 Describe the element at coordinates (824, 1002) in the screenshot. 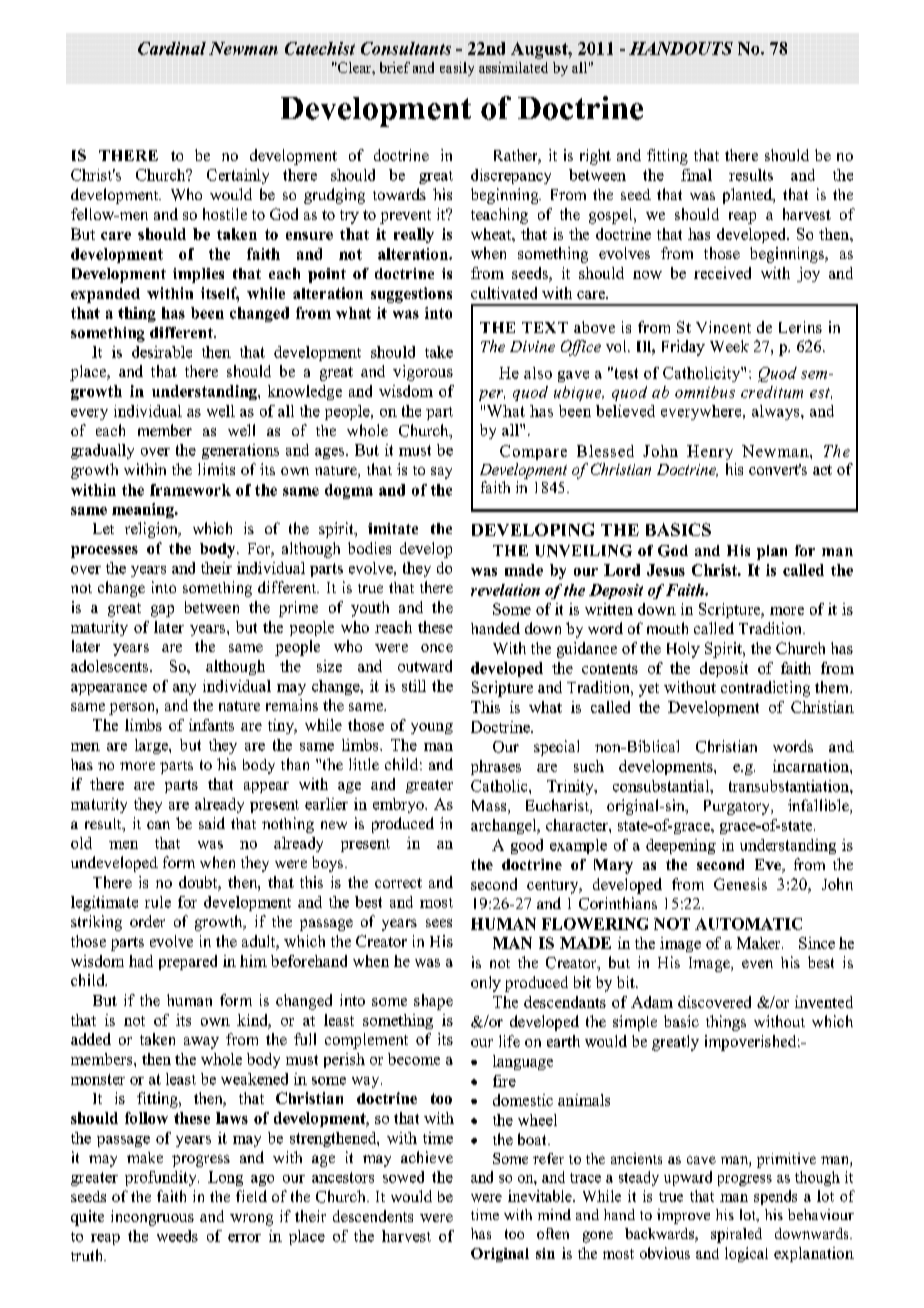

I see `invented` at that location.
